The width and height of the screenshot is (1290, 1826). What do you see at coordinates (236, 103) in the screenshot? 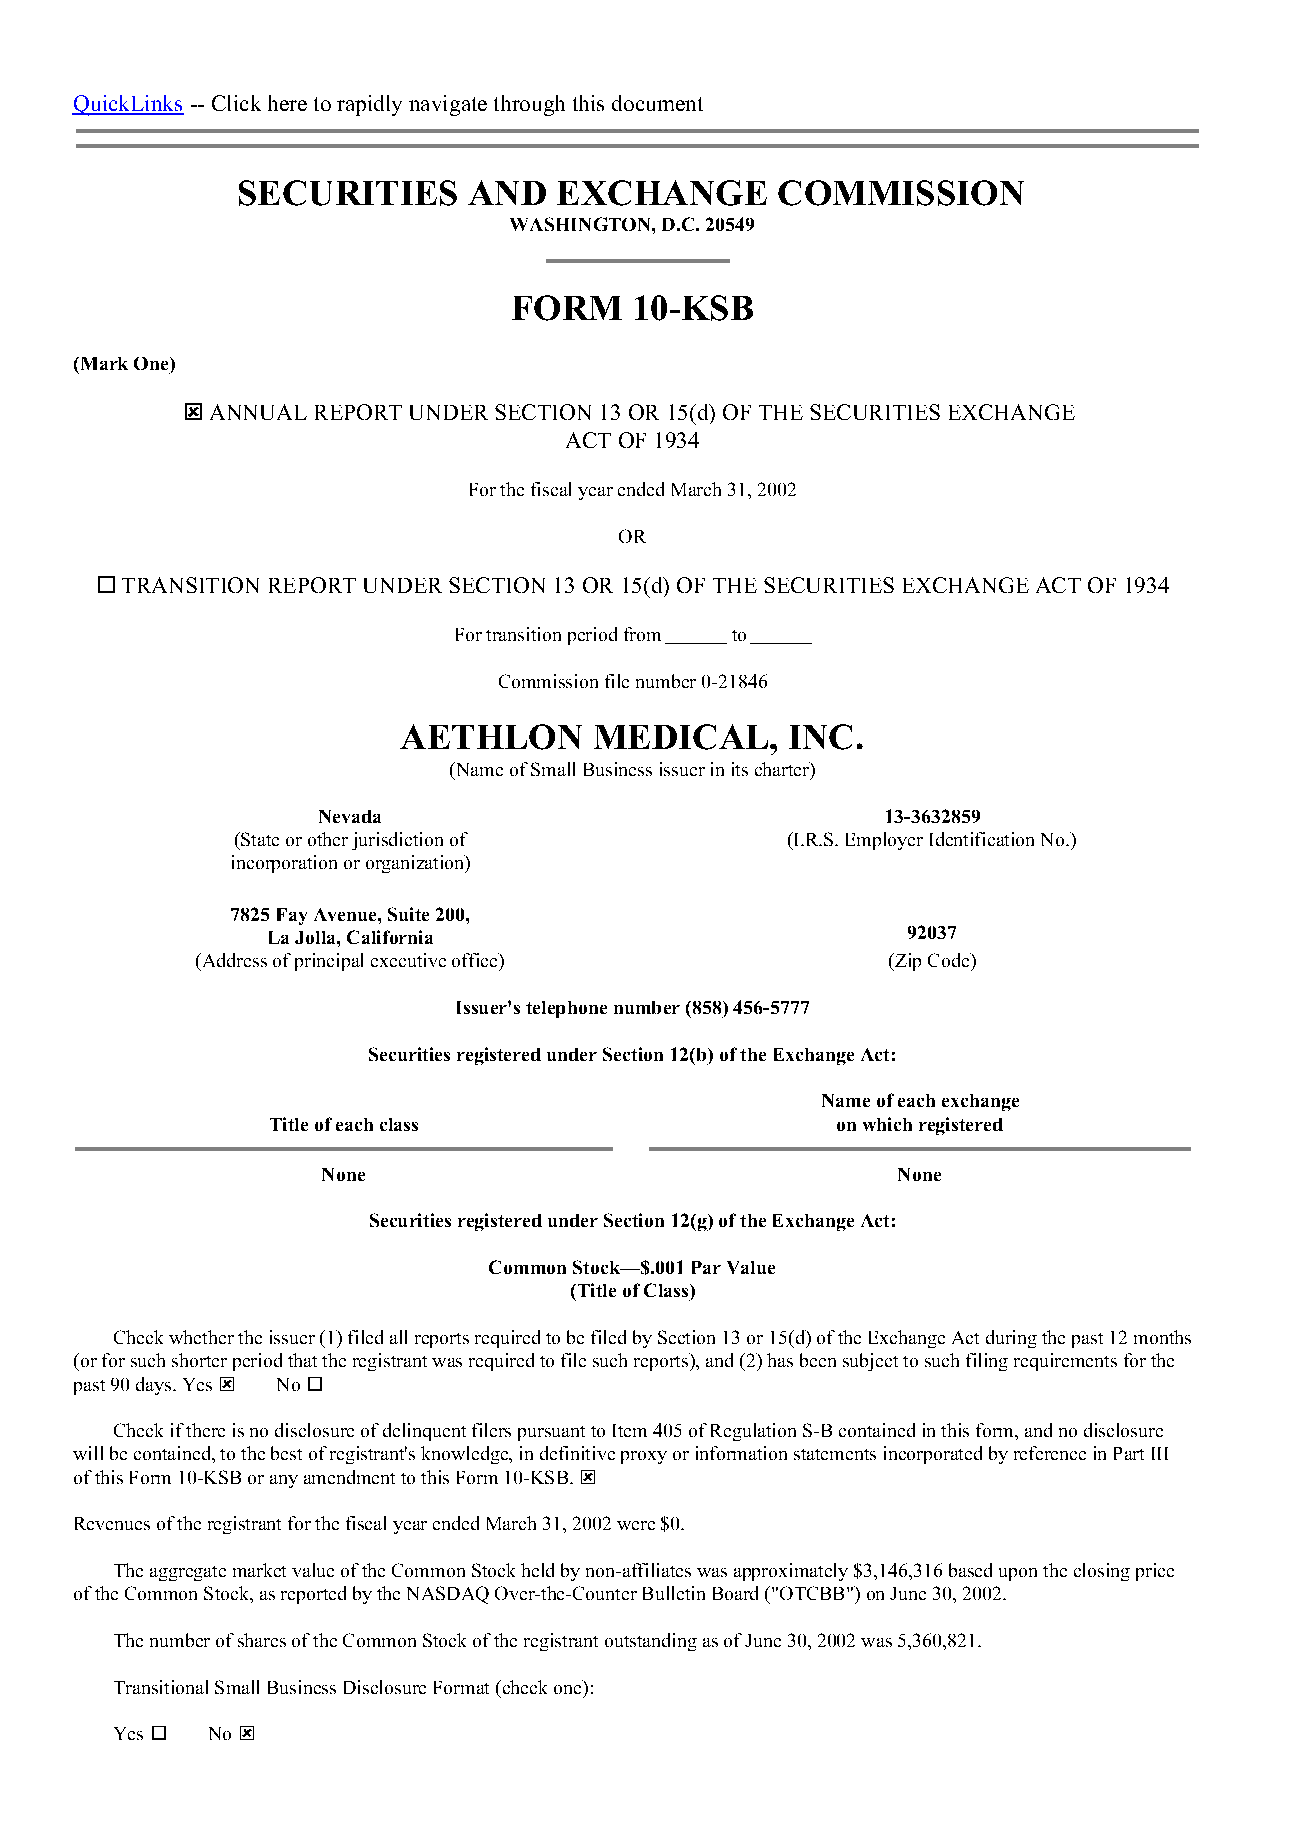
I see `Click` at bounding box center [236, 103].
